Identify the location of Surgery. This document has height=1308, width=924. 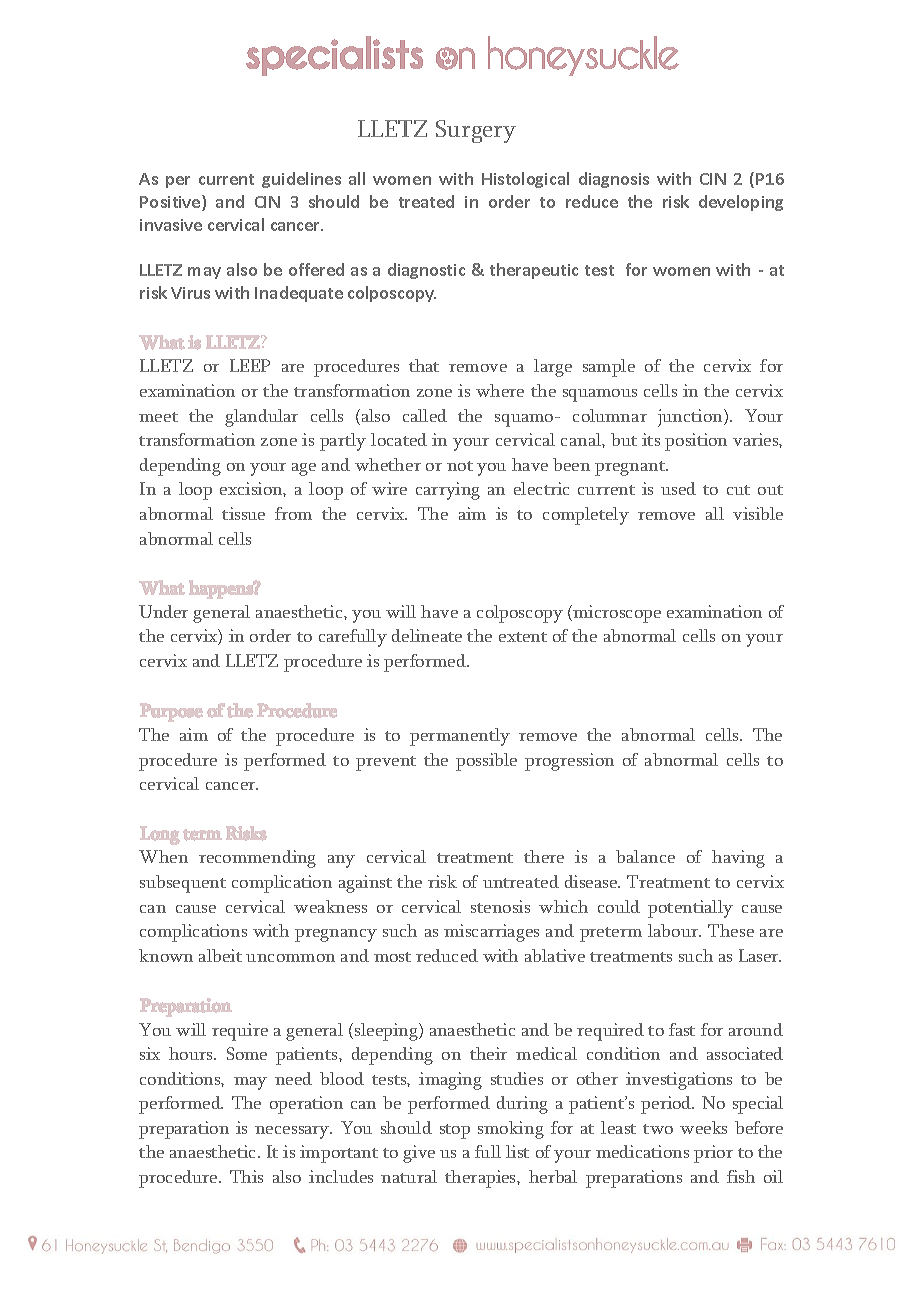
(476, 131).
